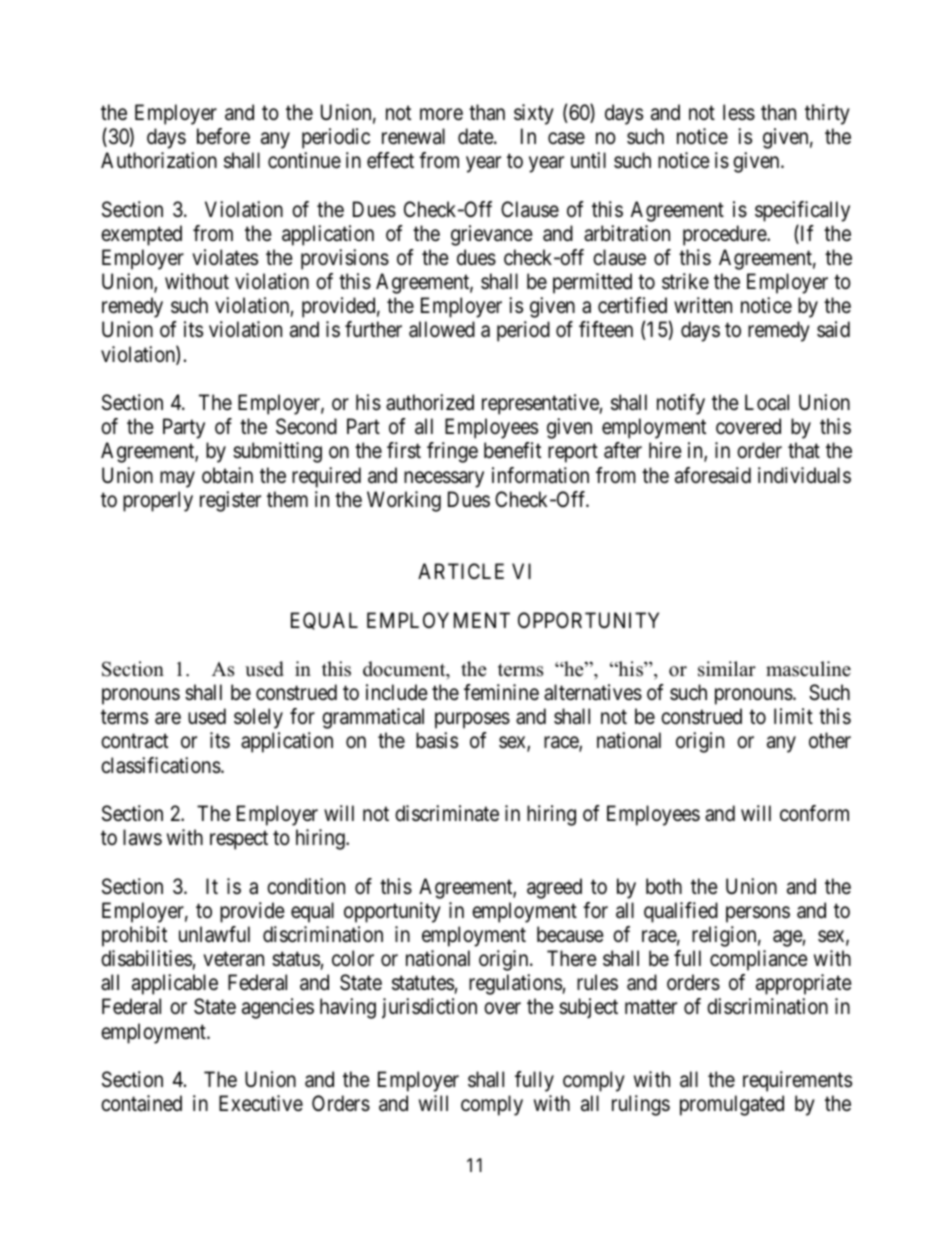 The height and width of the screenshot is (1233, 952). What do you see at coordinates (732, 1105) in the screenshot?
I see `promulgated` at bounding box center [732, 1105].
